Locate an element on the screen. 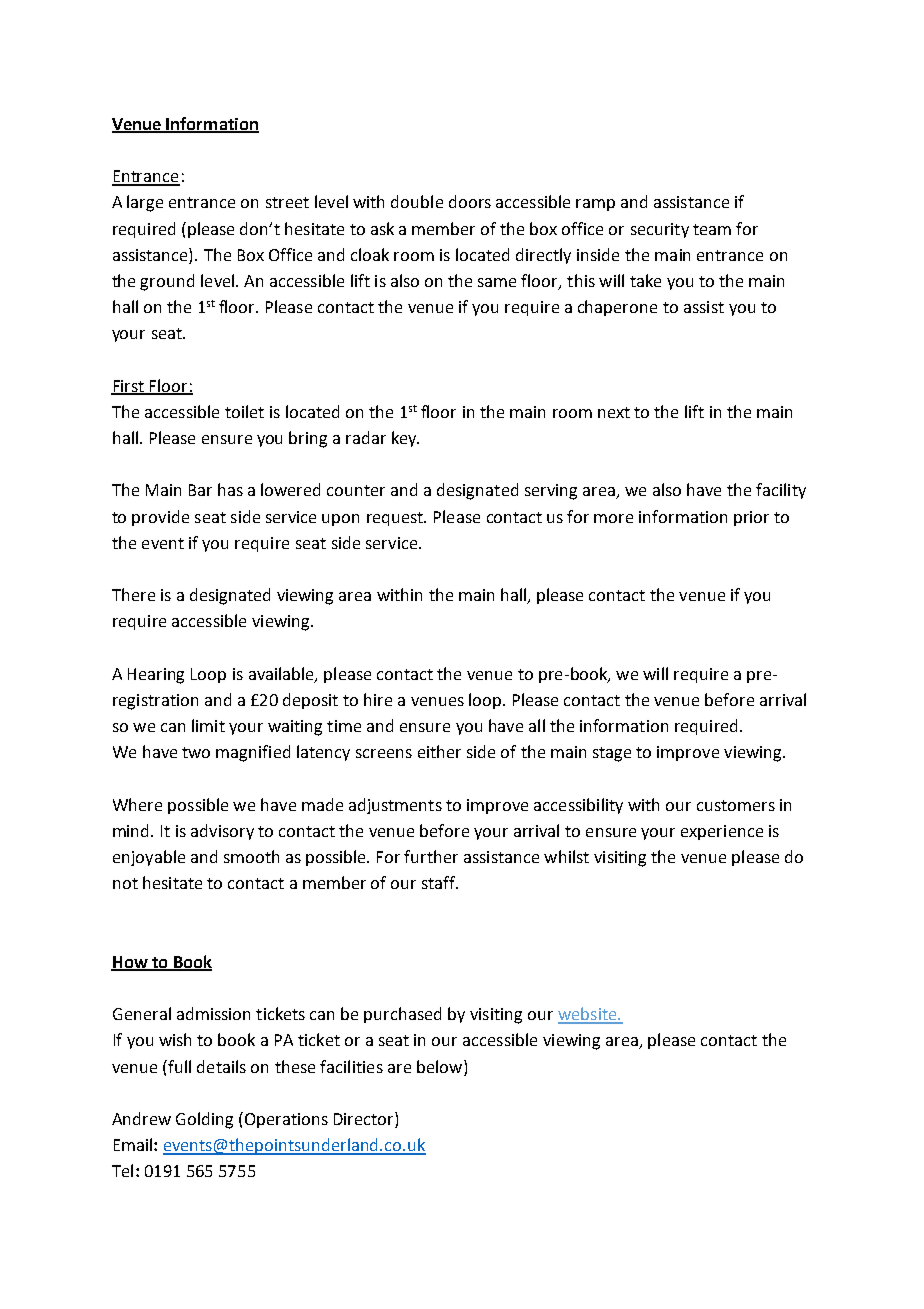  Hearing is located at coordinates (156, 676).
